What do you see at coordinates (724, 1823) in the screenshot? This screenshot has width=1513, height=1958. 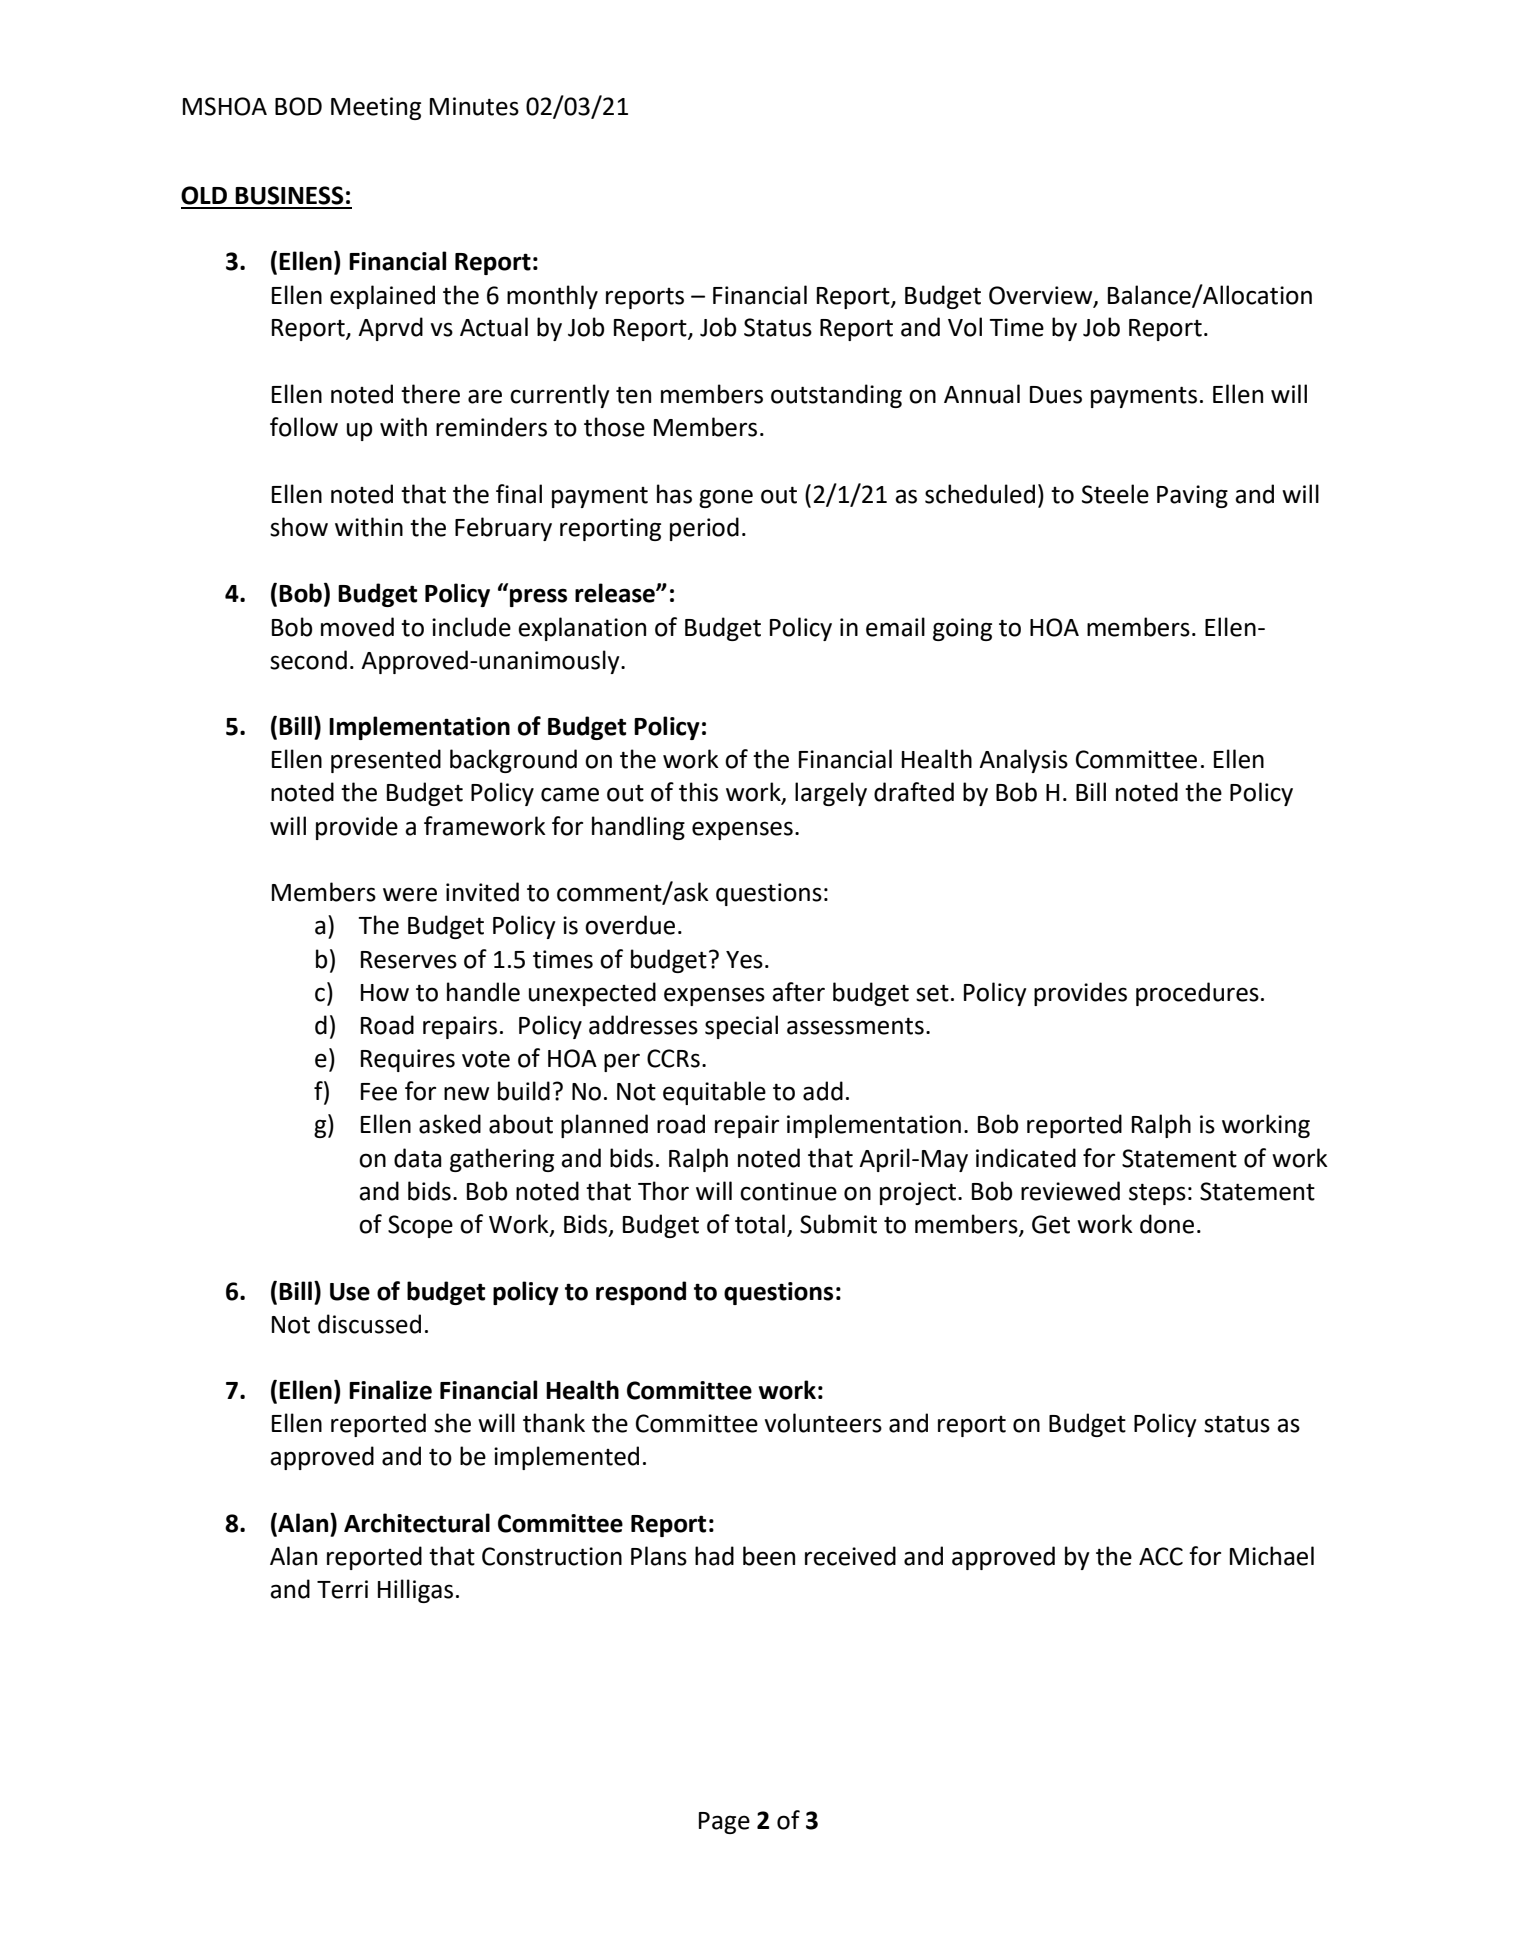 I see `Page` at bounding box center [724, 1823].
